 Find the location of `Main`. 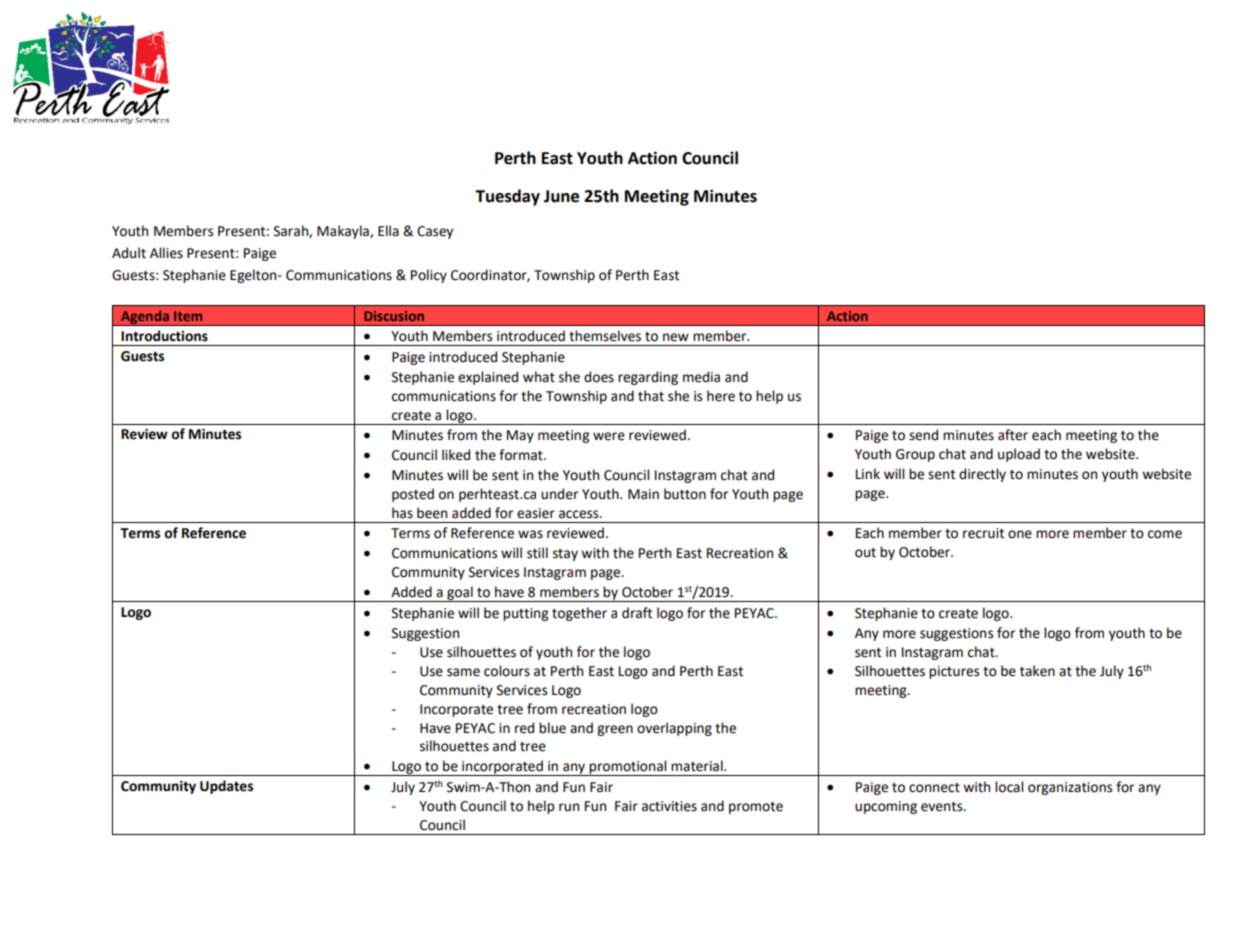

Main is located at coordinates (643, 494).
